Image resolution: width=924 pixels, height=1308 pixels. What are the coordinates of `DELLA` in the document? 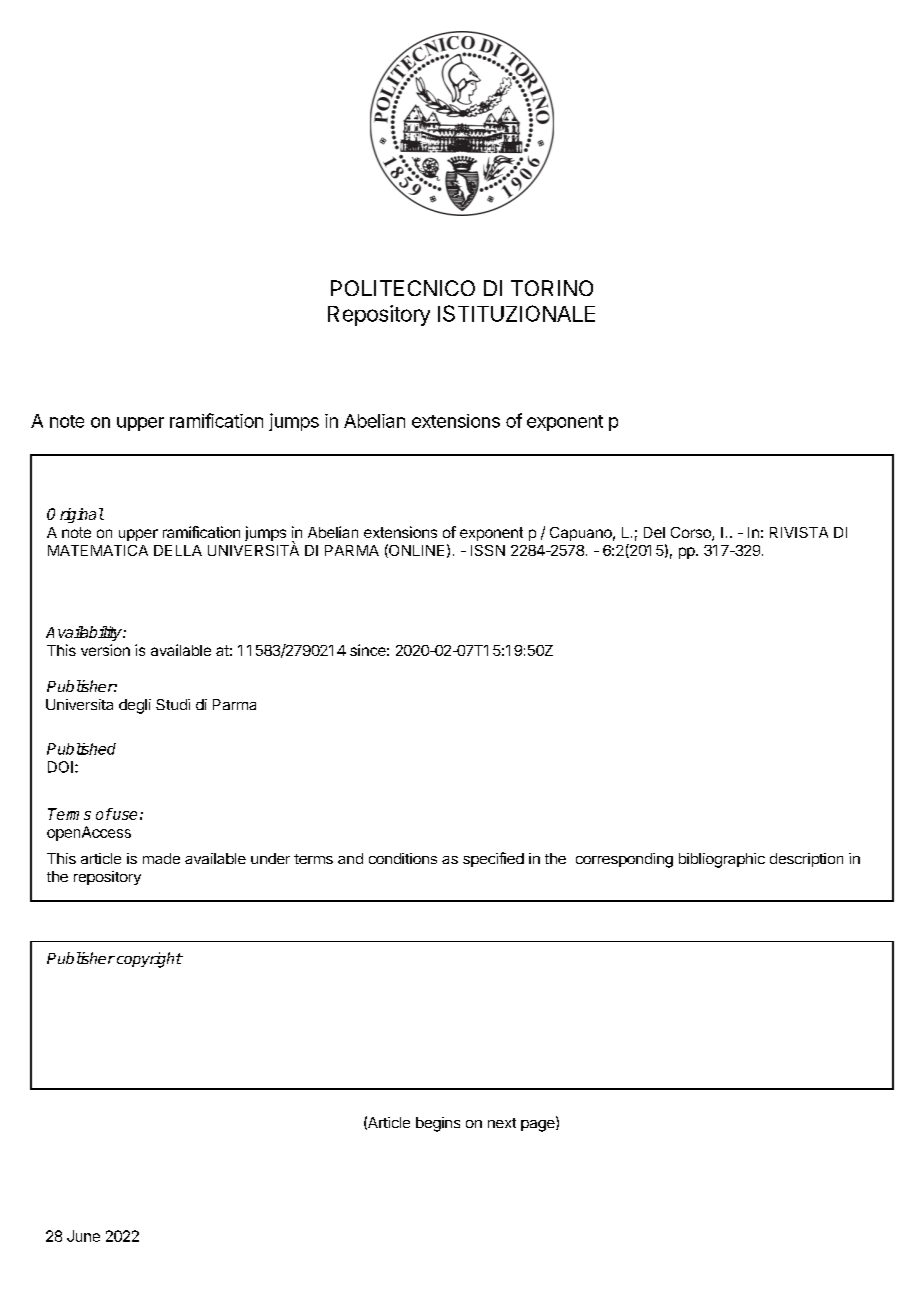 It's located at (178, 550).
